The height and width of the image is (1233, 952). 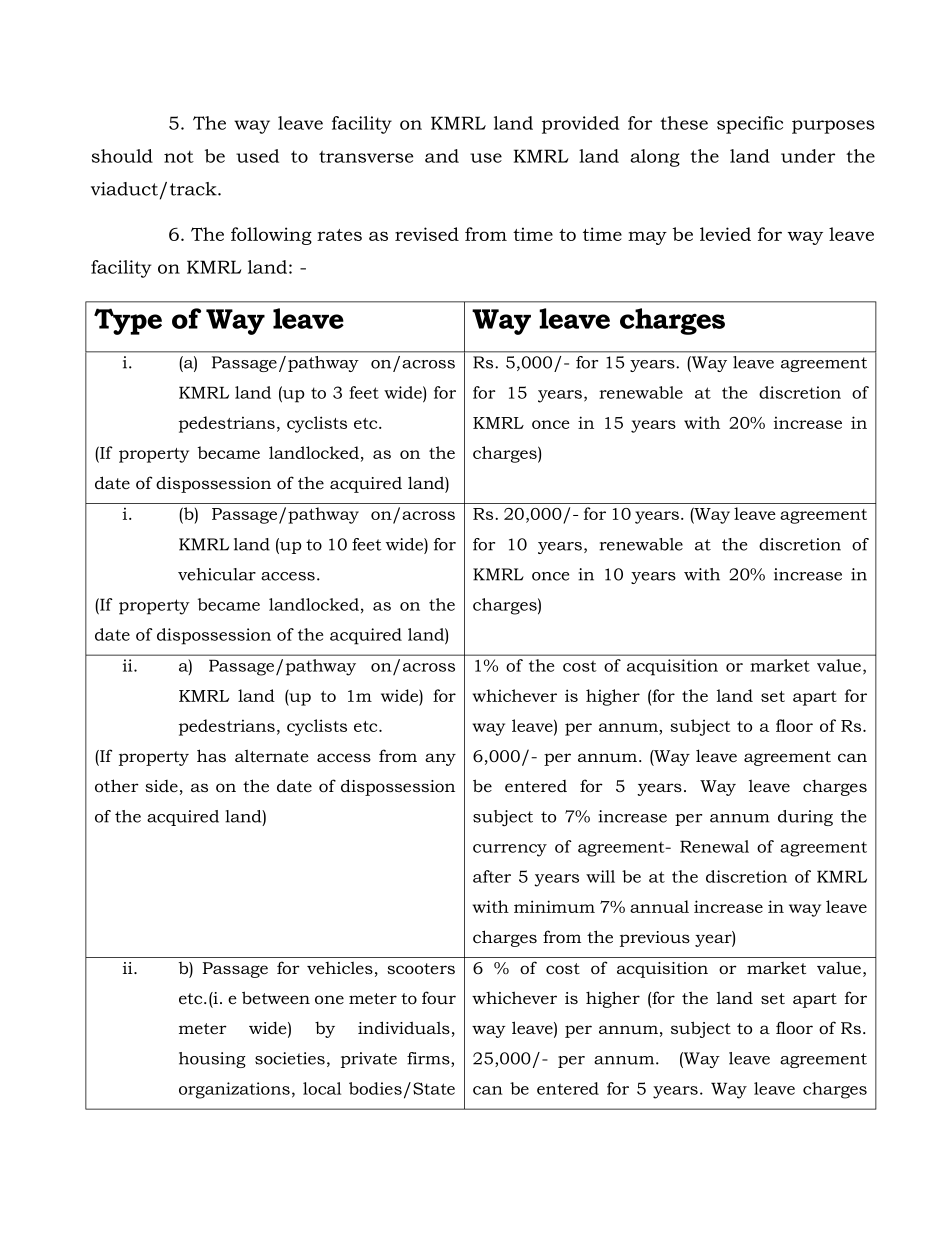 I want to click on not, so click(x=179, y=157).
